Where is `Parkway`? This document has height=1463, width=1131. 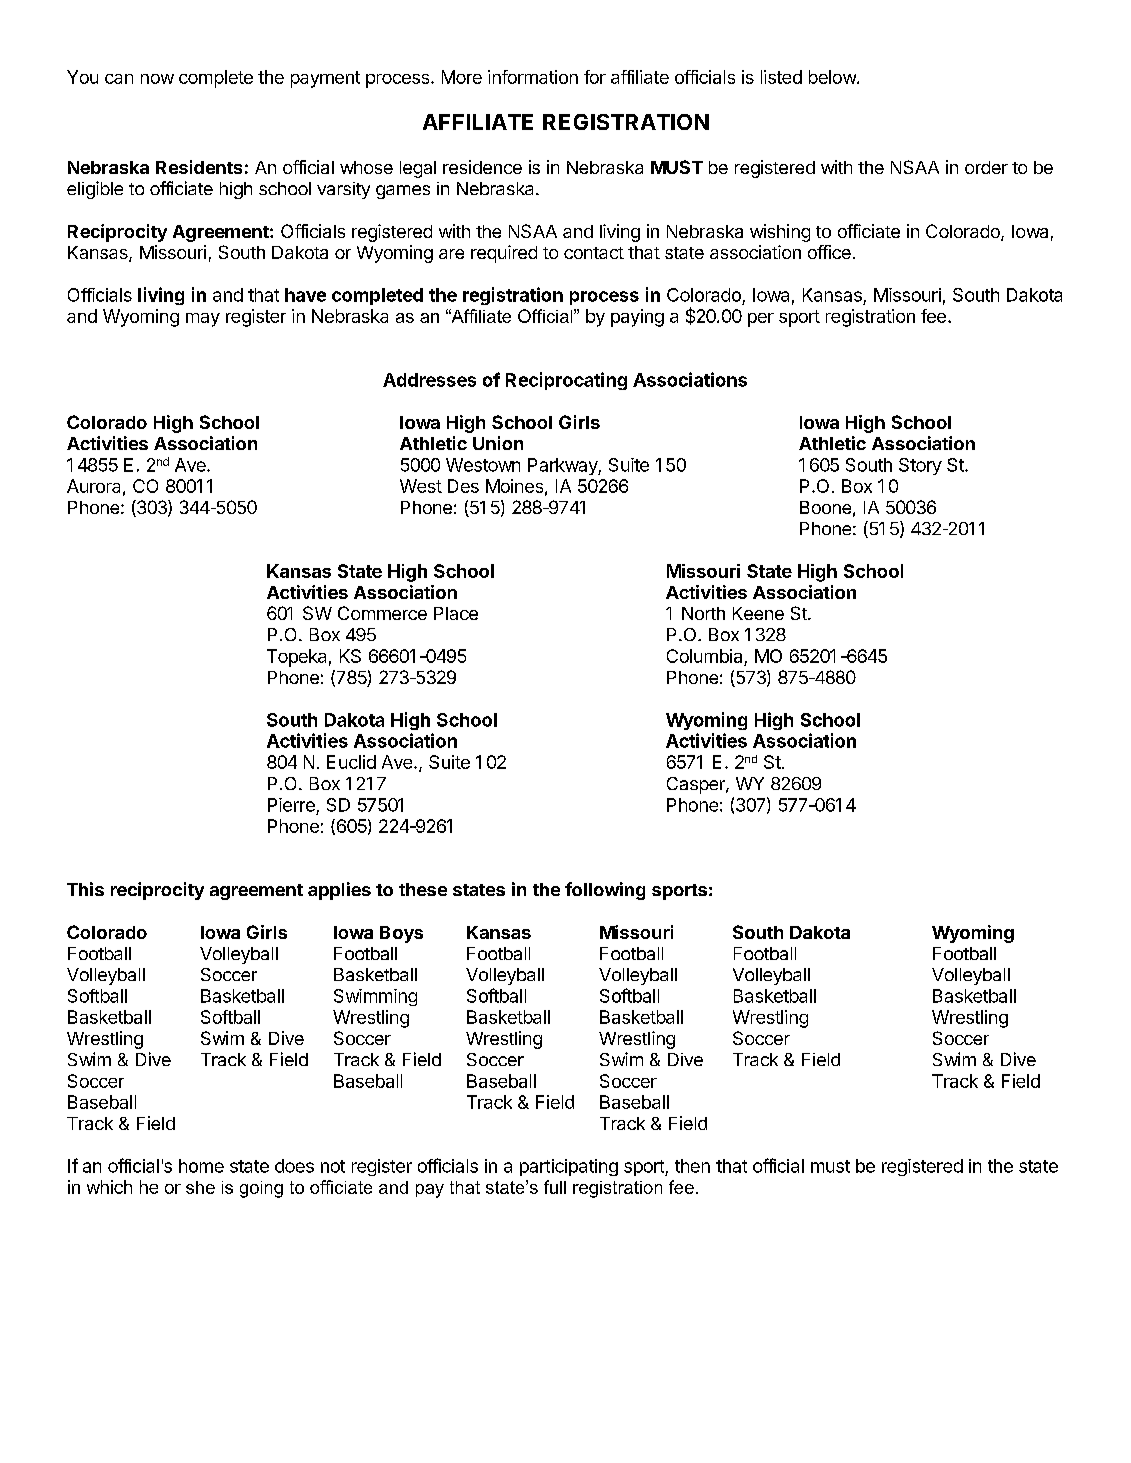
Parkway is located at coordinates (563, 466).
